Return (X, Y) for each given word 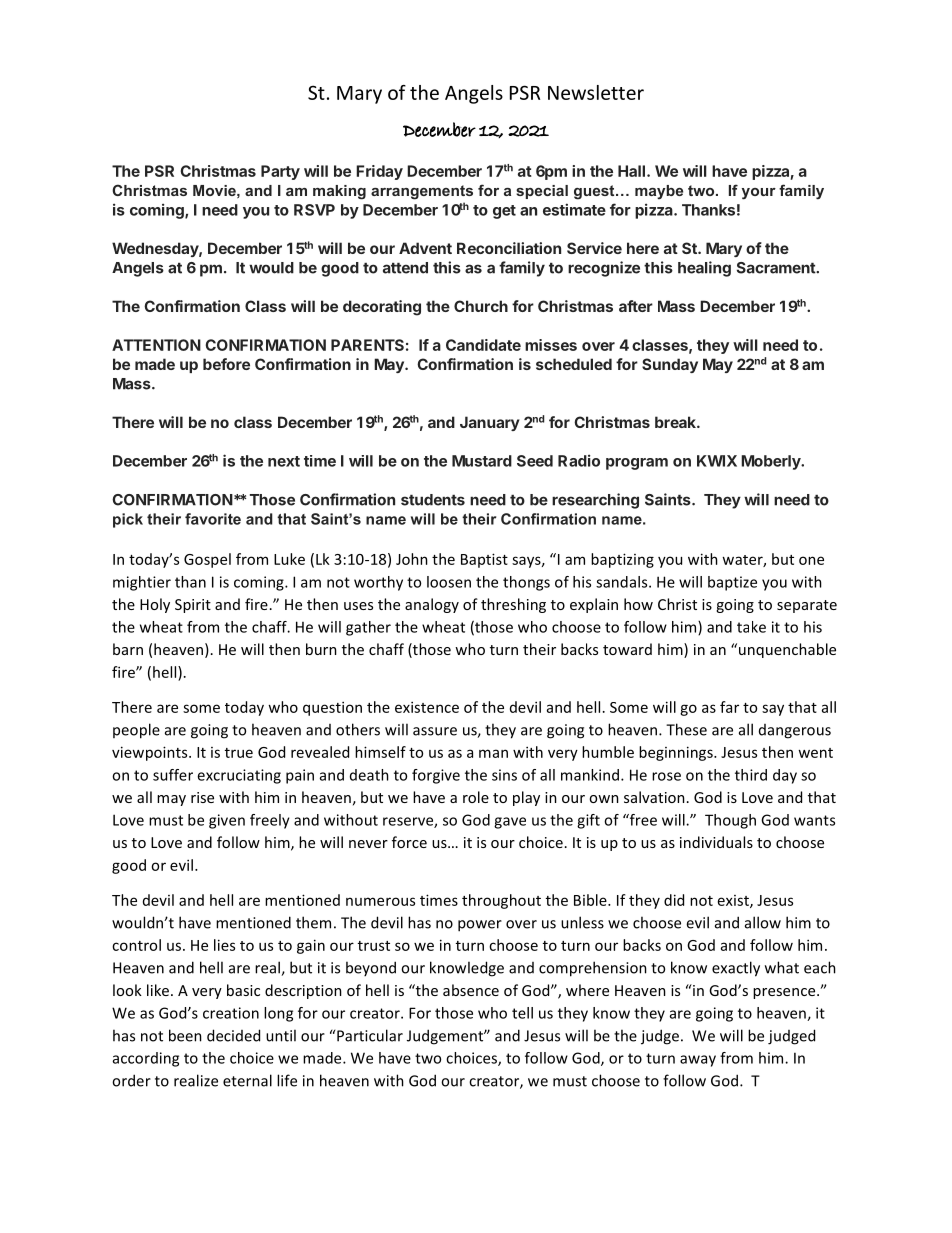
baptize (732, 583)
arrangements (422, 192)
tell (522, 1013)
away (698, 1061)
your (759, 194)
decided (233, 1035)
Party (280, 172)
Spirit (193, 606)
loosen (449, 582)
